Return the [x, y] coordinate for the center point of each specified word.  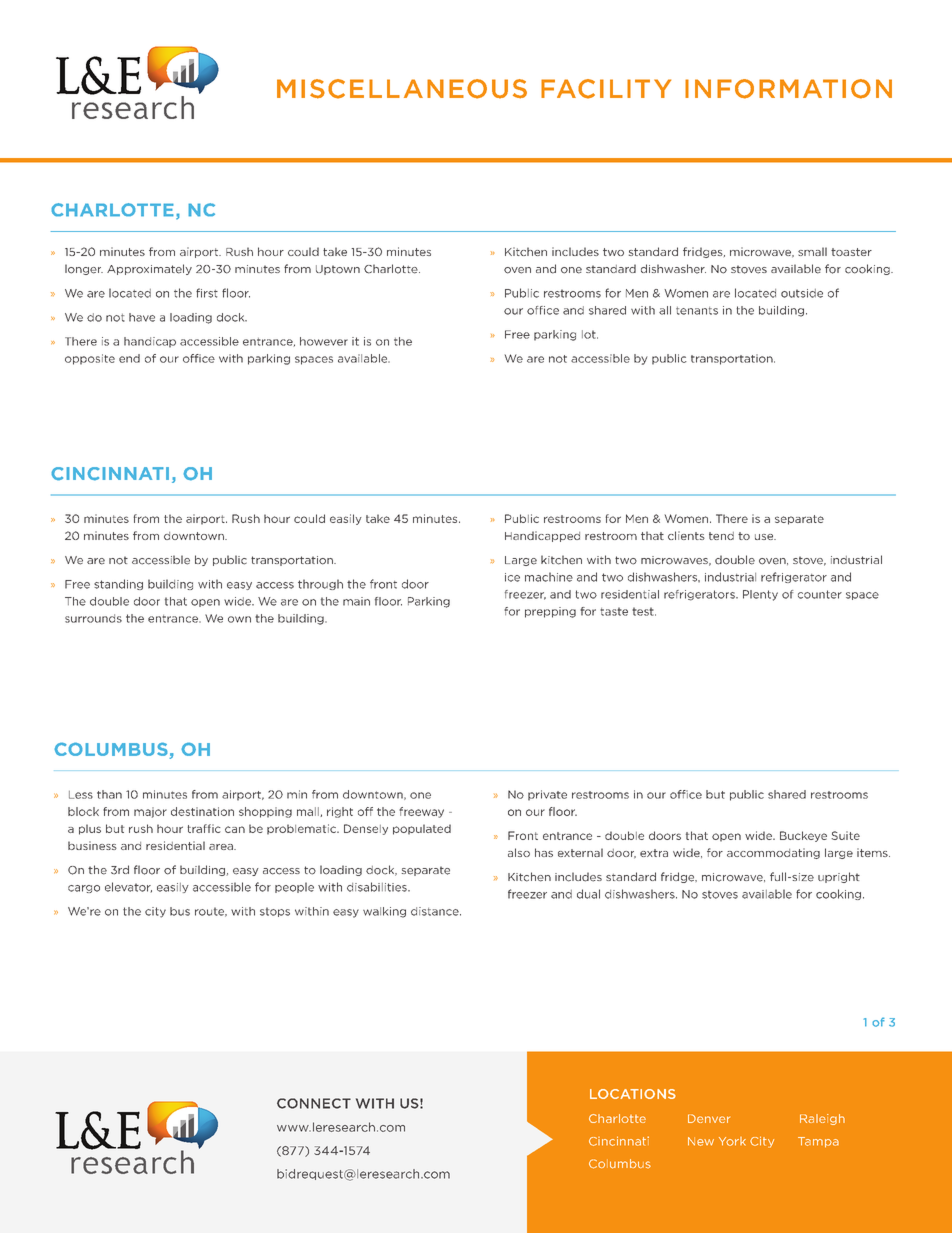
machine [549, 577]
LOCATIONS [633, 1094]
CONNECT [314, 1103]
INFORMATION [788, 89]
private [547, 795]
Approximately [149, 269]
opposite [90, 359]
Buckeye [803, 836]
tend [721, 536]
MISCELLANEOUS [402, 89]
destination [202, 811]
